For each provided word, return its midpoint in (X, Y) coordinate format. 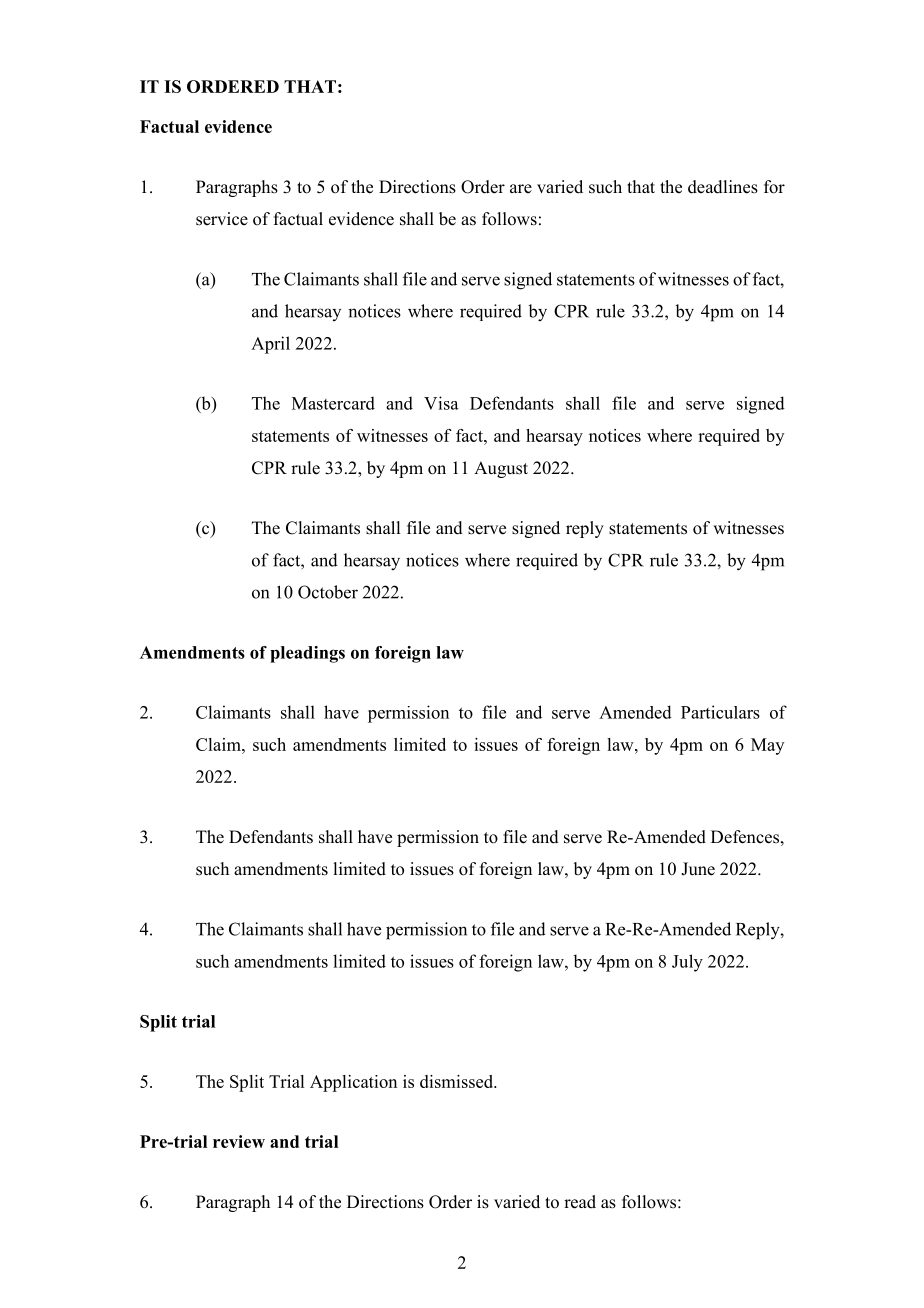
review (239, 1141)
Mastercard (333, 403)
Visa (441, 403)
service (222, 219)
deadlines (723, 187)
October (328, 592)
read (580, 1202)
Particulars (720, 712)
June (698, 869)
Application (353, 1083)
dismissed (458, 1081)
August (501, 469)
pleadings (307, 654)
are (521, 189)
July (687, 963)
